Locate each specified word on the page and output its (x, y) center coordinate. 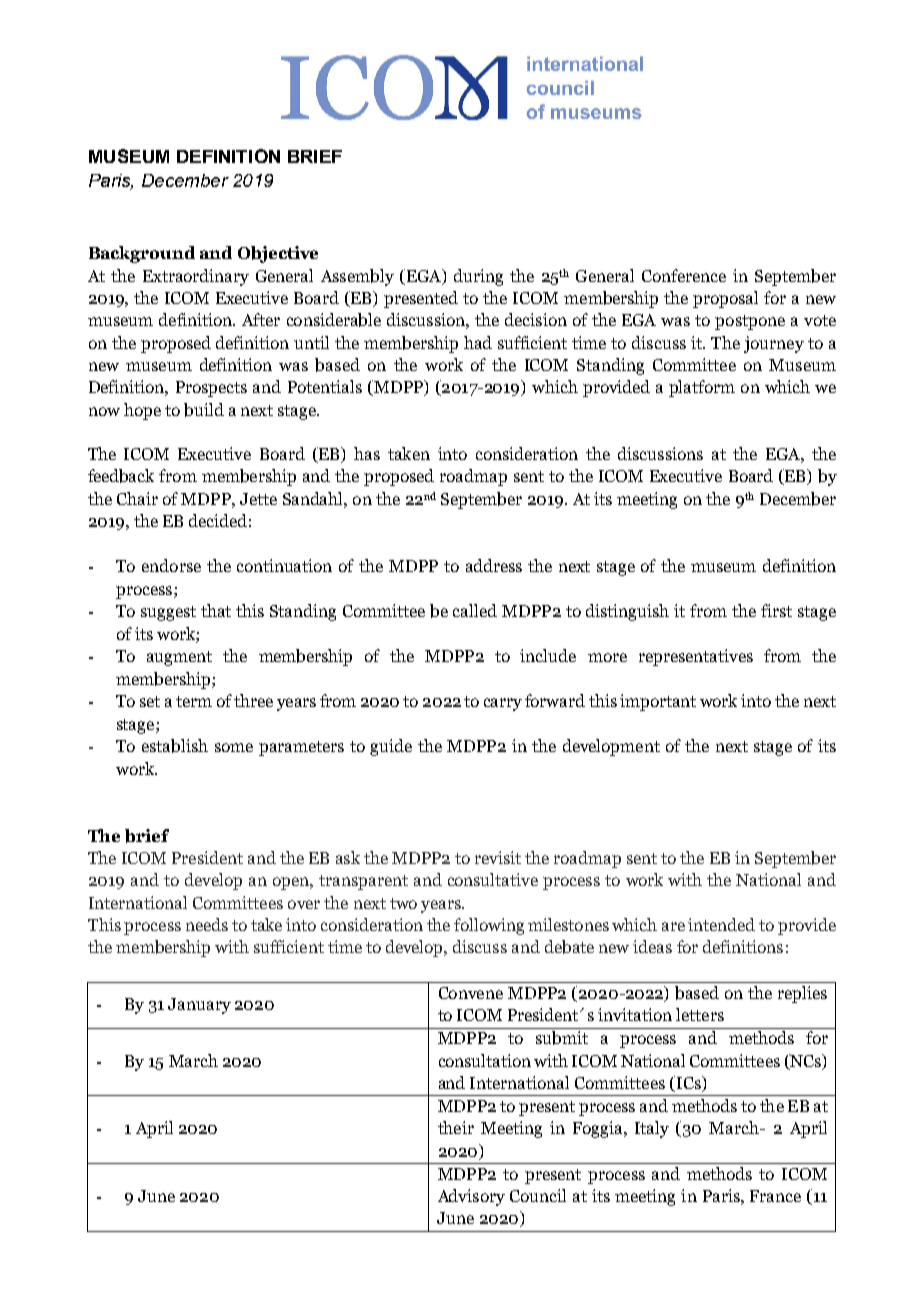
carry (503, 704)
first (776, 610)
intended (721, 924)
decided (218, 520)
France (775, 1196)
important (658, 702)
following (489, 926)
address (494, 565)
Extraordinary (196, 277)
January (199, 1006)
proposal (725, 299)
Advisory (471, 1197)
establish (175, 746)
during (478, 277)
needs (207, 924)
